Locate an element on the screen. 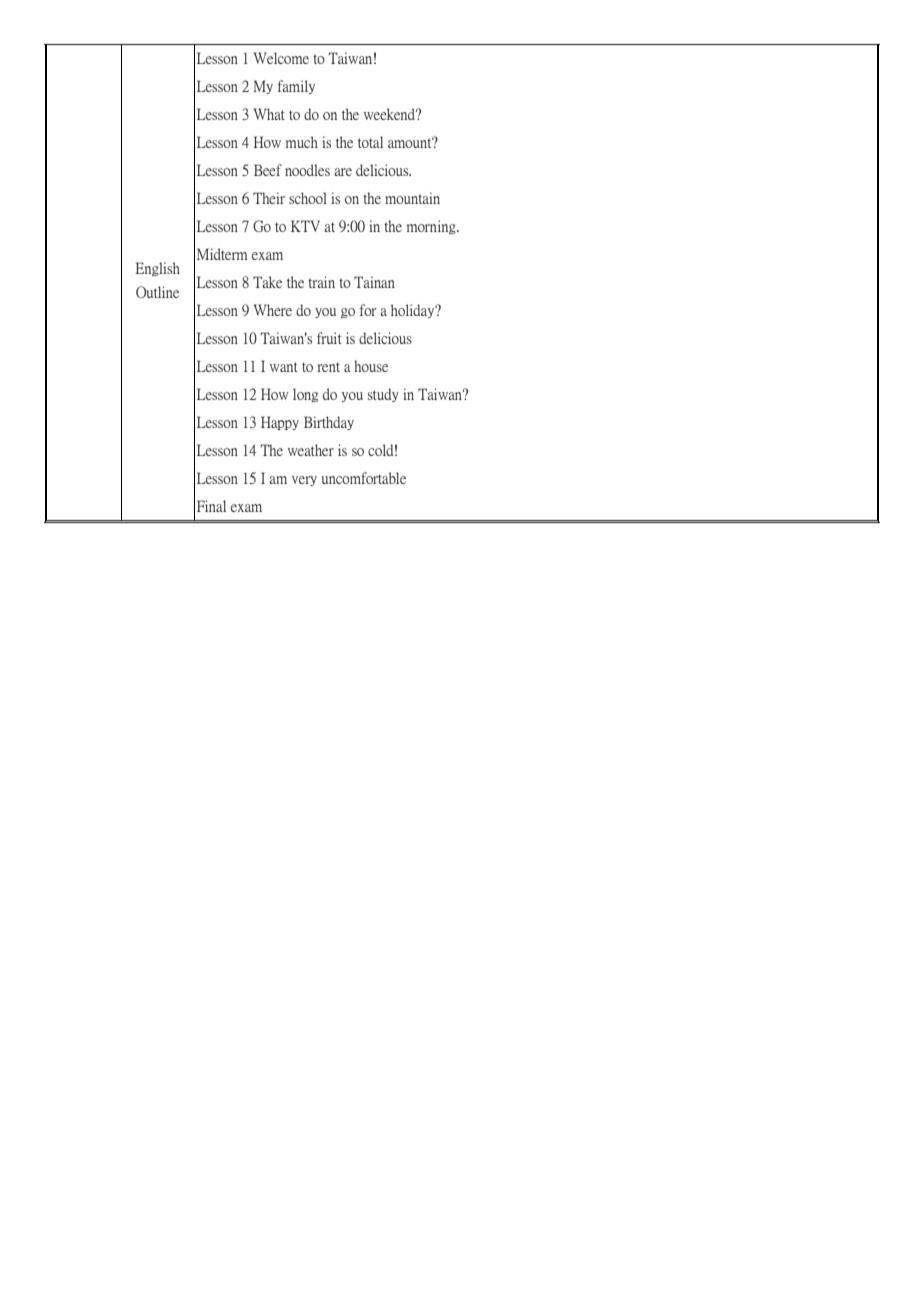 The image size is (924, 1308). morning is located at coordinates (432, 227).
